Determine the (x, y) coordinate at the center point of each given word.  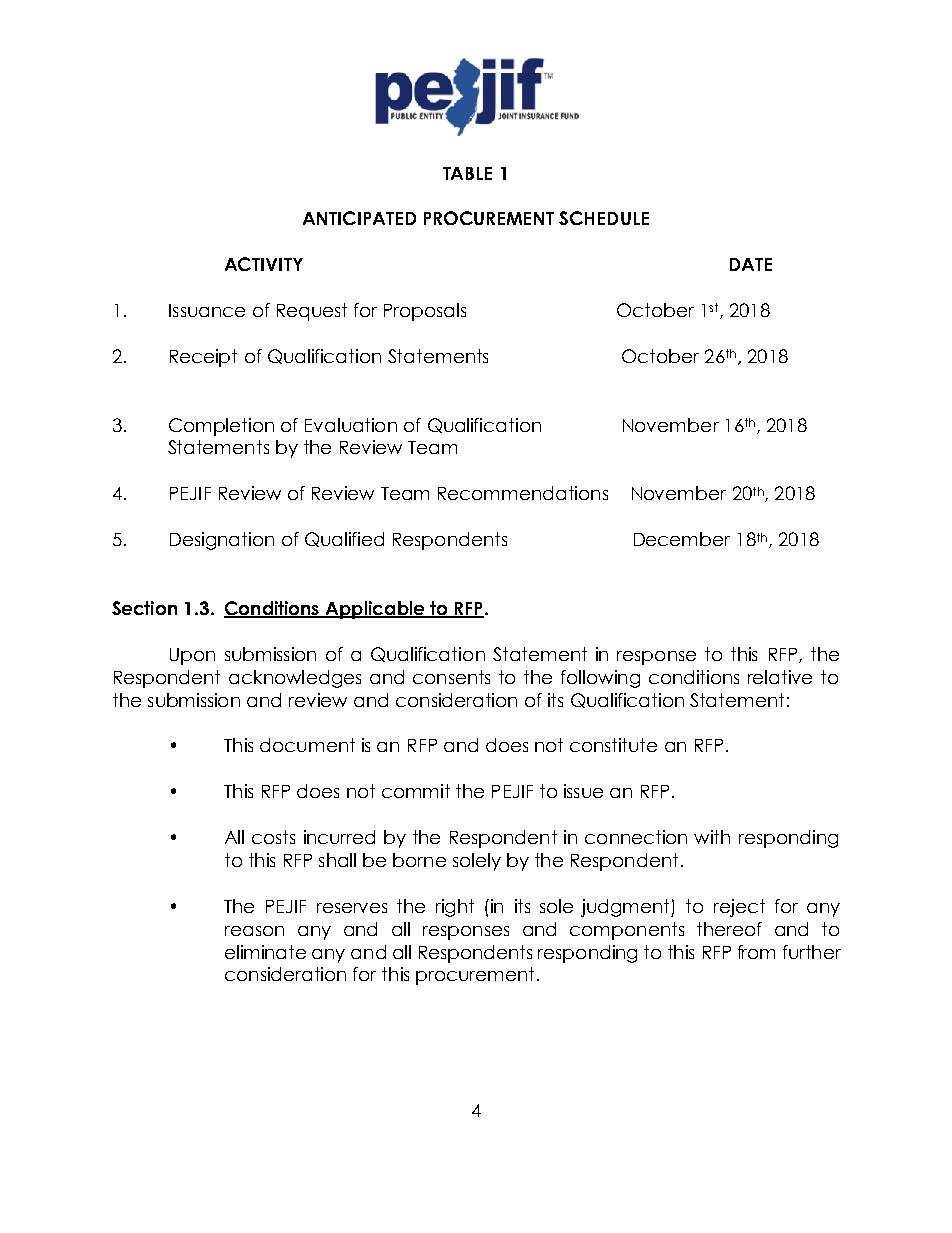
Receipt (203, 358)
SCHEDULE (604, 218)
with (712, 837)
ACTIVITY (264, 264)
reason (254, 931)
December (682, 539)
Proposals (425, 312)
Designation (222, 541)
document (307, 745)
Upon (192, 656)
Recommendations (523, 493)
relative (780, 677)
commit (416, 791)
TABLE (467, 173)
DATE (751, 264)
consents (451, 677)
